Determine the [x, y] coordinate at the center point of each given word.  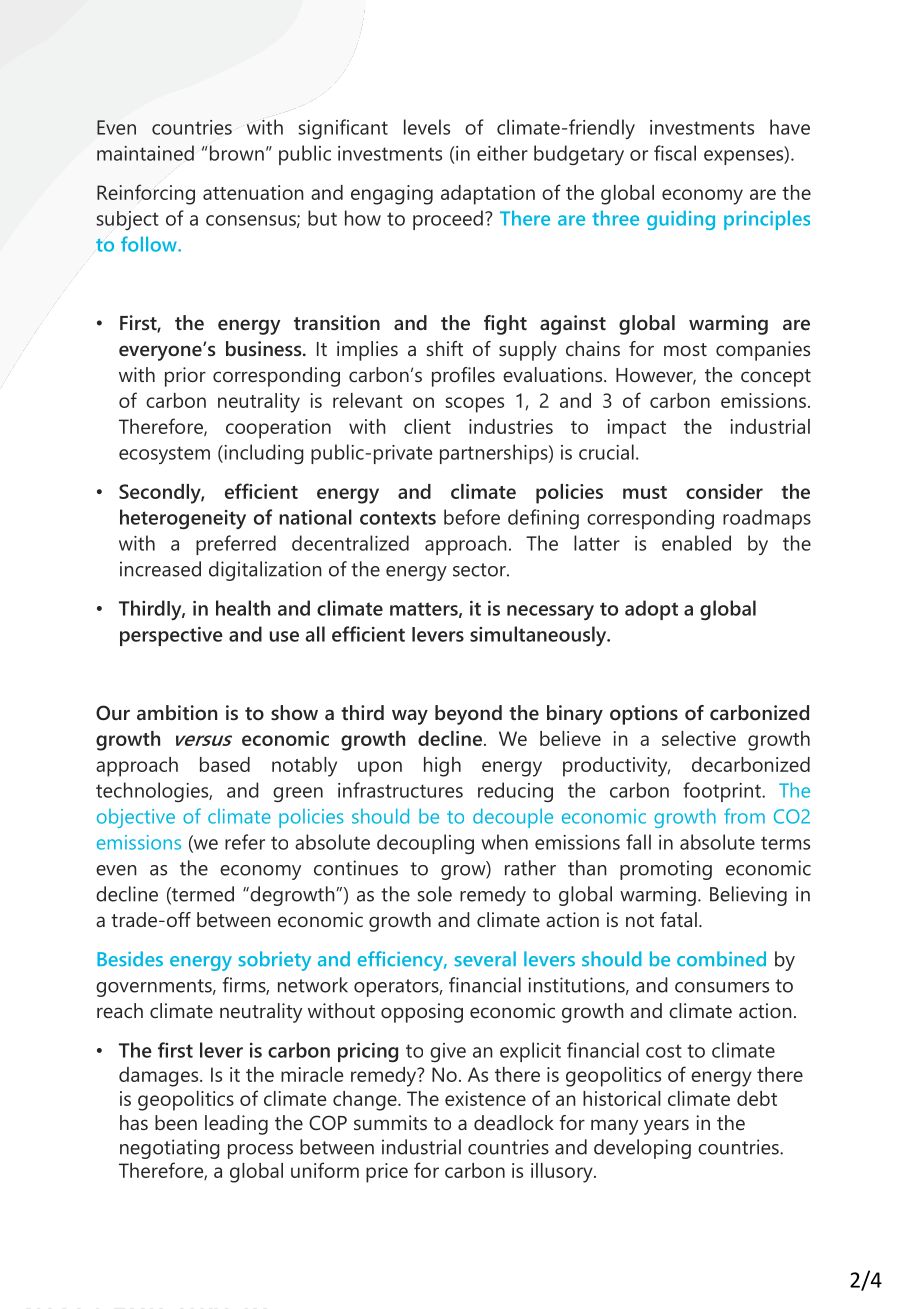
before [472, 517]
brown [237, 153]
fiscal [675, 153]
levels [427, 127]
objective [136, 818]
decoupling [425, 844]
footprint [723, 792]
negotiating [170, 1149]
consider [724, 491]
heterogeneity [183, 519]
